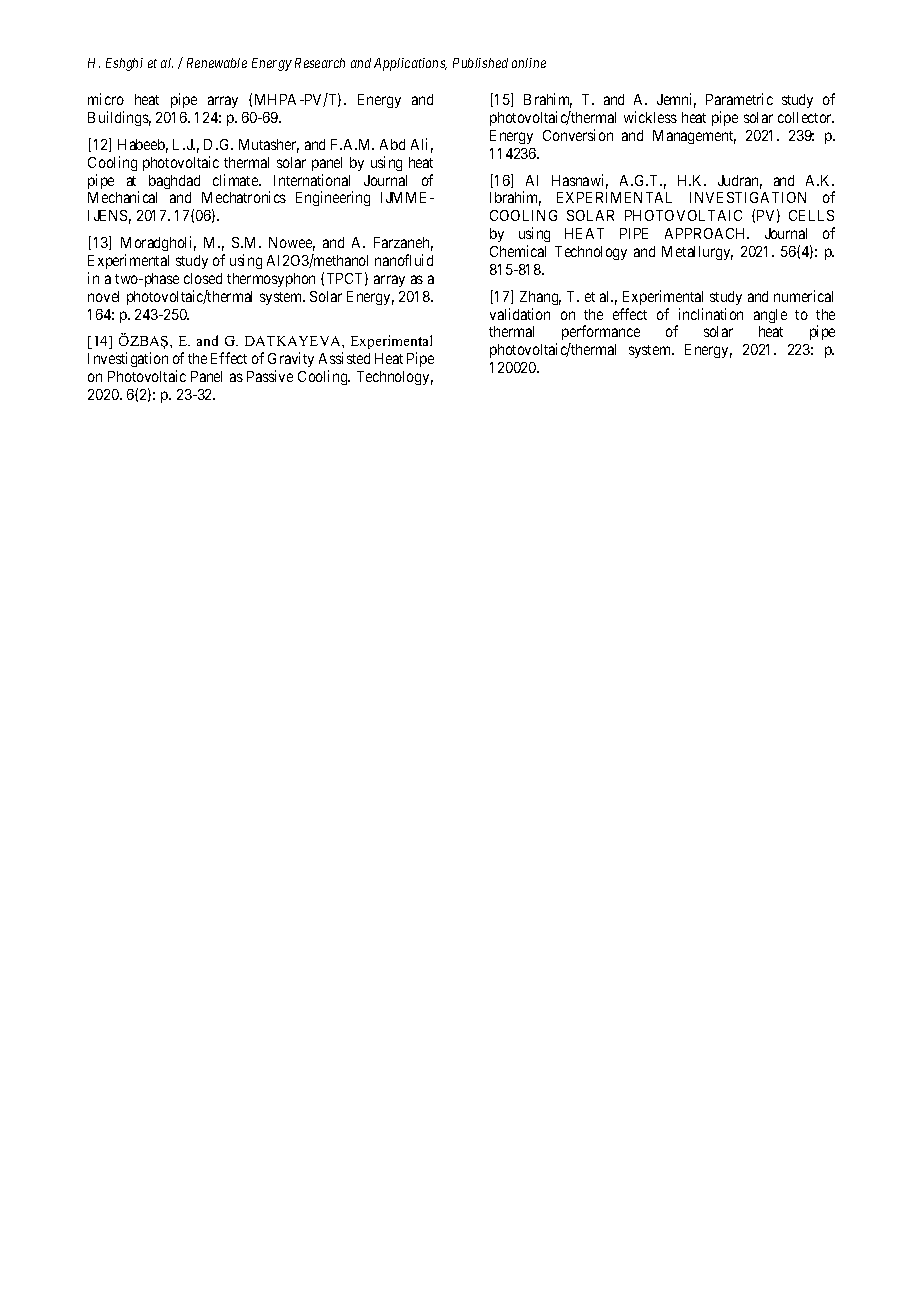 The height and width of the screenshot is (1308, 924). I want to click on CELLS, so click(811, 215).
